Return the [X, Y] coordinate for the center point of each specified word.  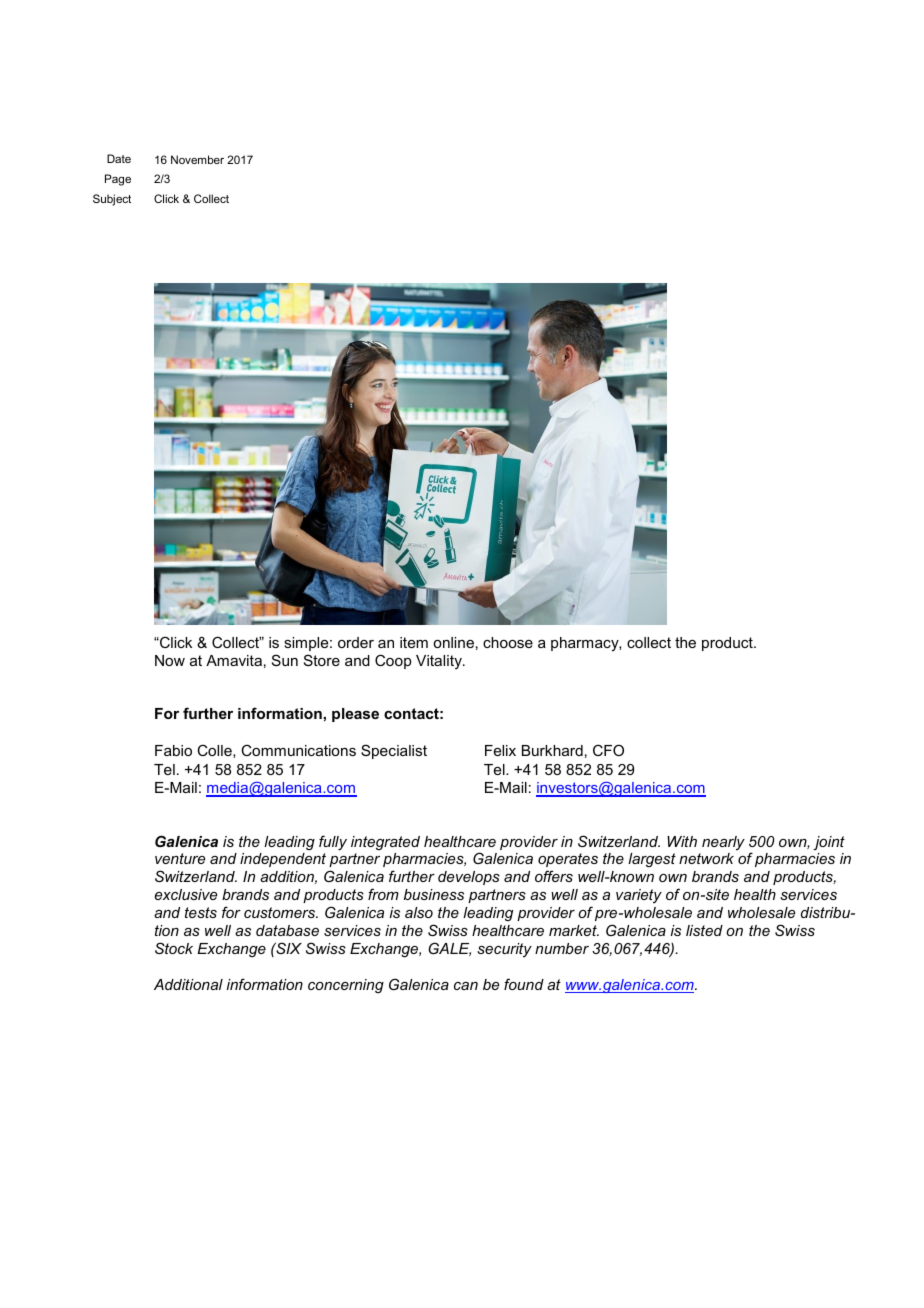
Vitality [440, 662]
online [453, 642]
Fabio [173, 750]
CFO [608, 750]
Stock [174, 948]
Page [118, 180]
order [356, 642]
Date [119, 158]
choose [508, 642]
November [197, 159]
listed [704, 930]
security [504, 950]
